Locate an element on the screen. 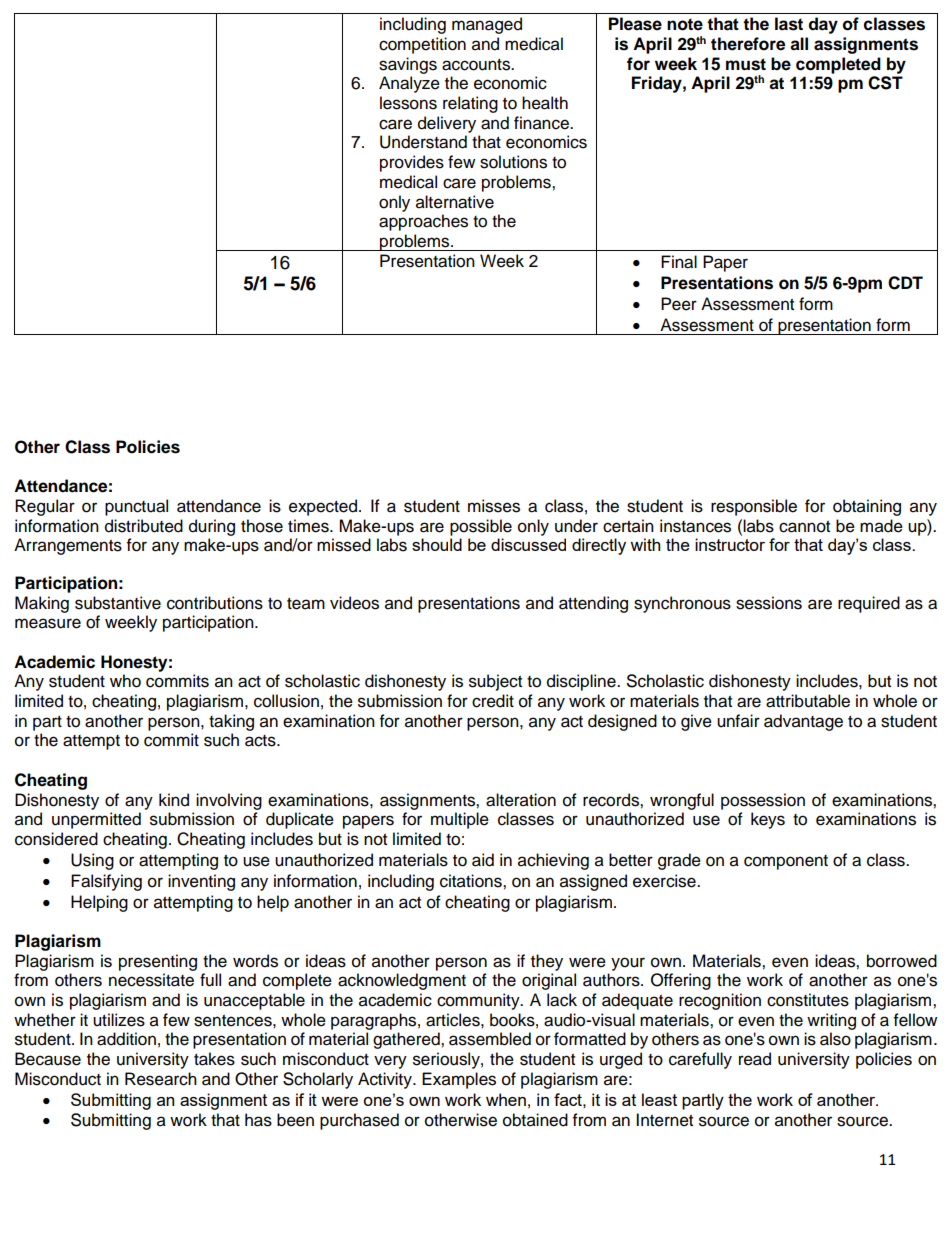 The height and width of the screenshot is (1233, 952). should is located at coordinates (437, 544).
